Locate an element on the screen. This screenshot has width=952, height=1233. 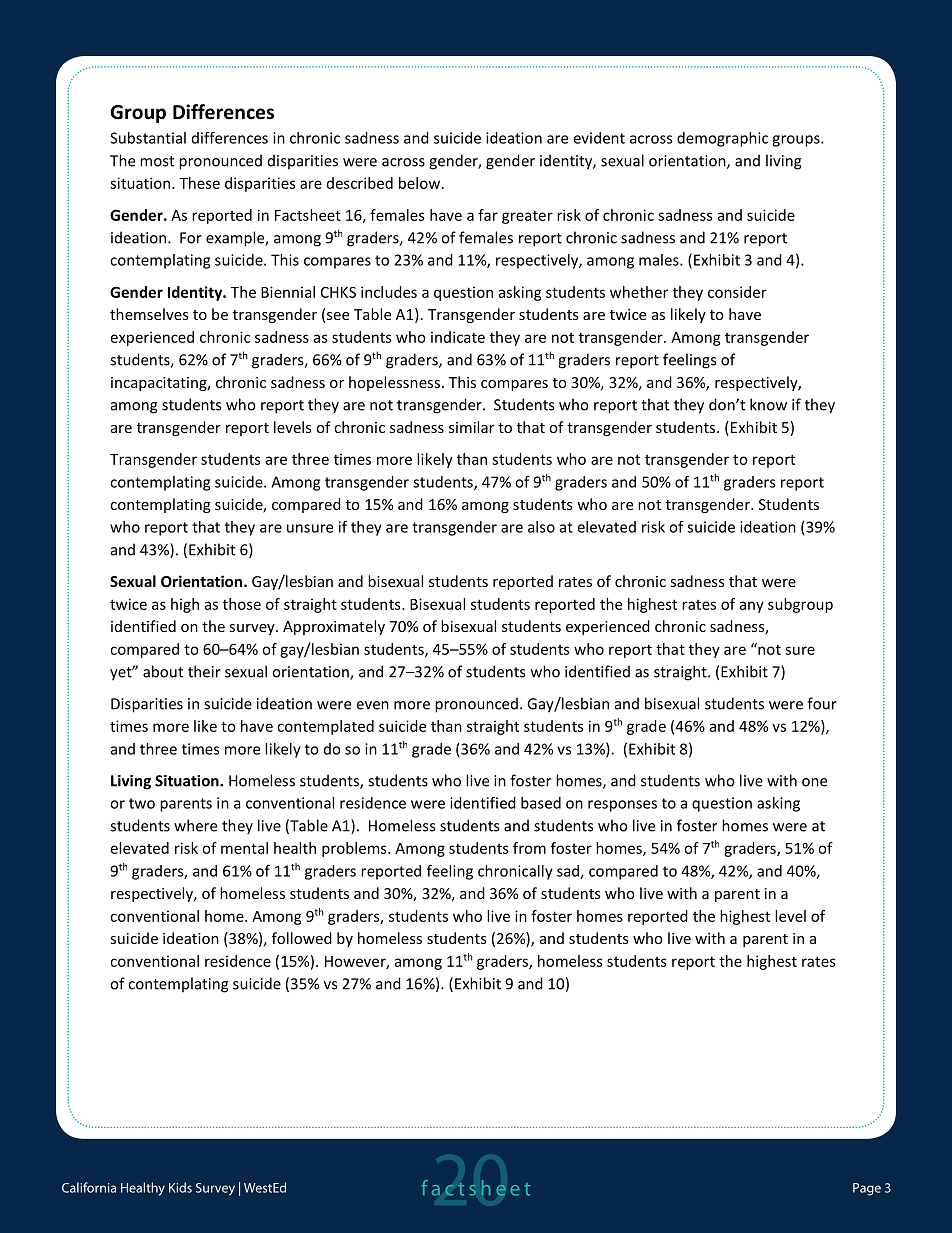
below is located at coordinates (421, 183).
